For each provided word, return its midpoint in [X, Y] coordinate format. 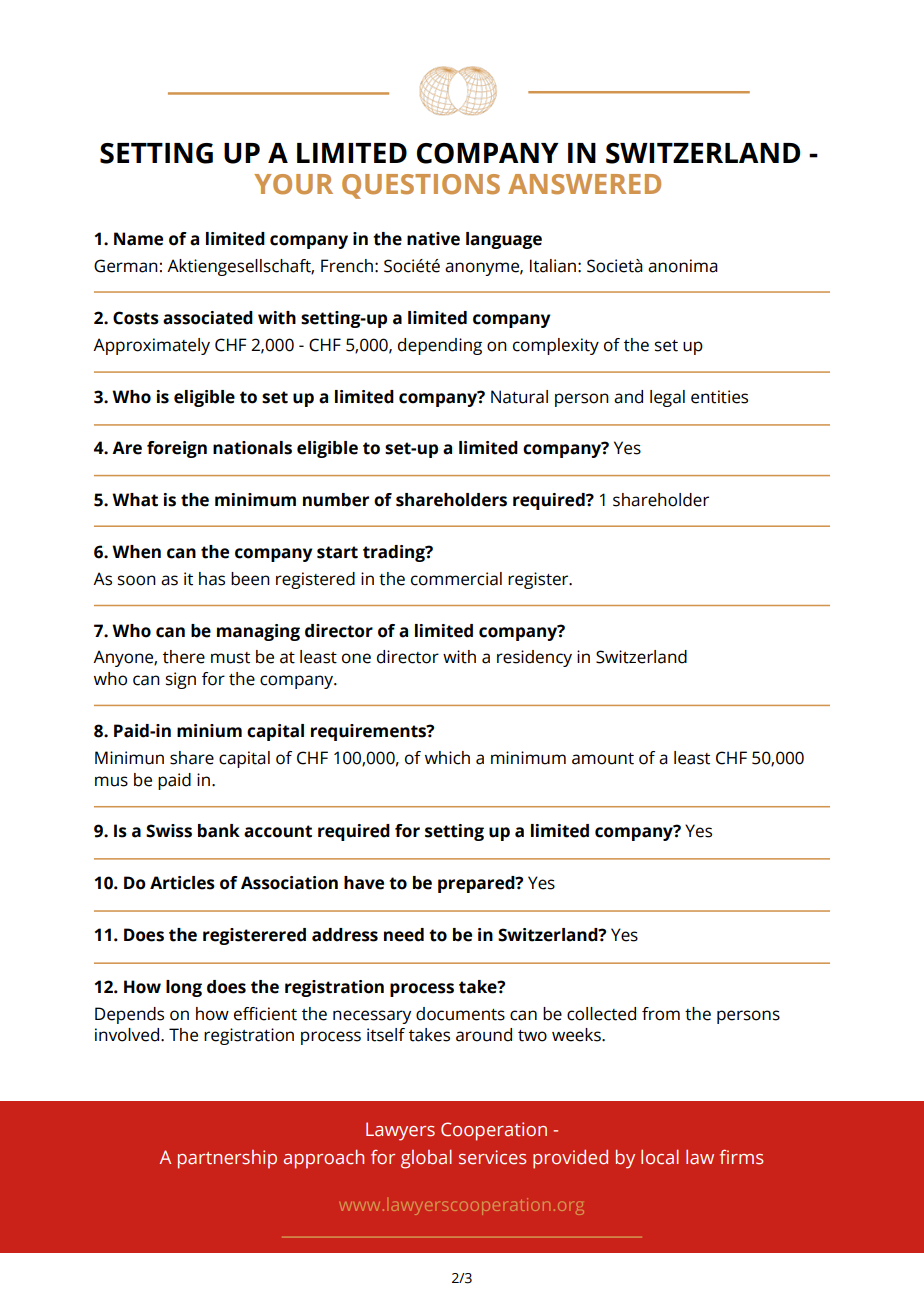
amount [603, 759]
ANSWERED [584, 184]
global [426, 1159]
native [433, 239]
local [660, 1157]
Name [138, 239]
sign [181, 680]
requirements [369, 732]
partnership [227, 1159]
